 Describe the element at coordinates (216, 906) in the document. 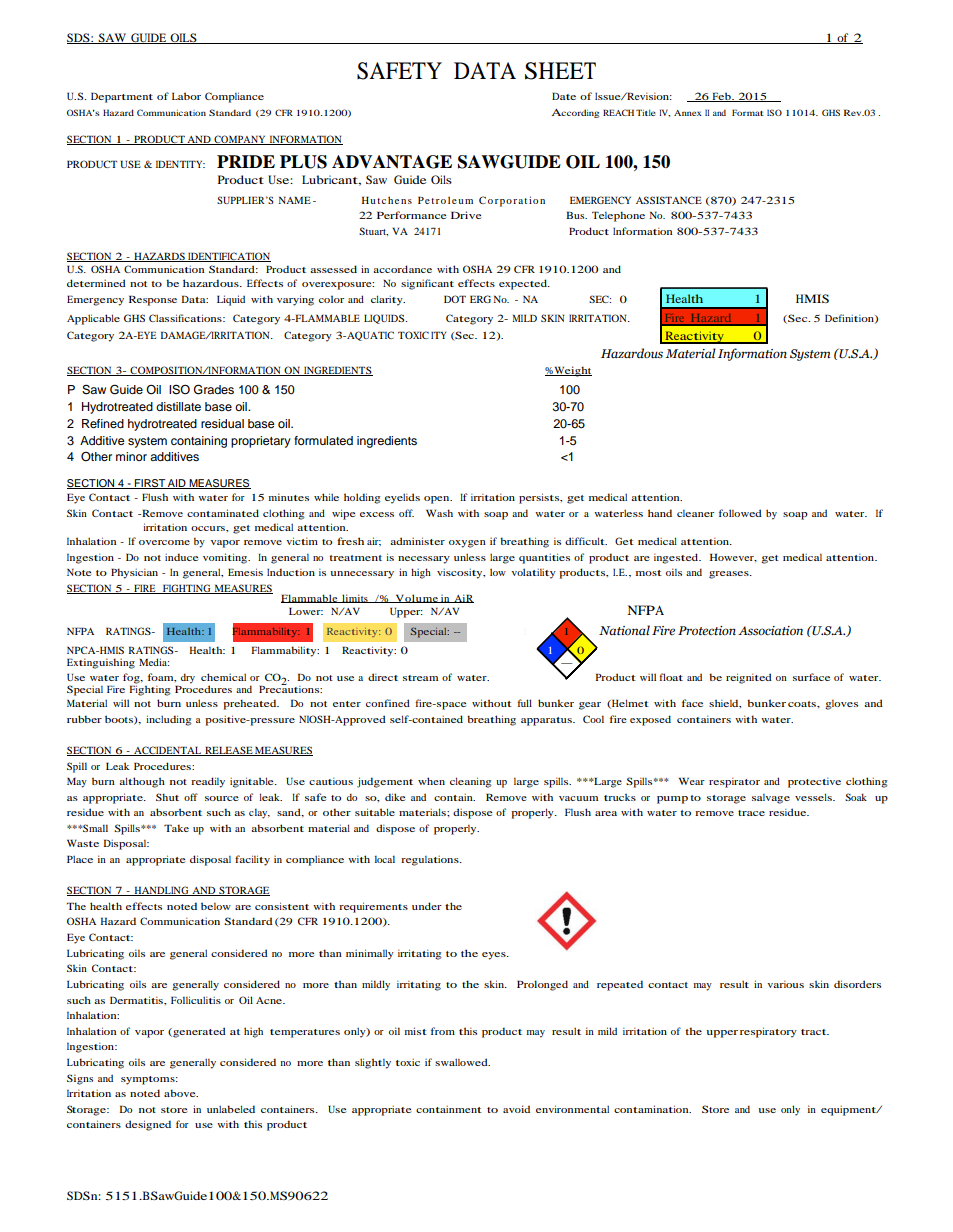

I see `below` at that location.
